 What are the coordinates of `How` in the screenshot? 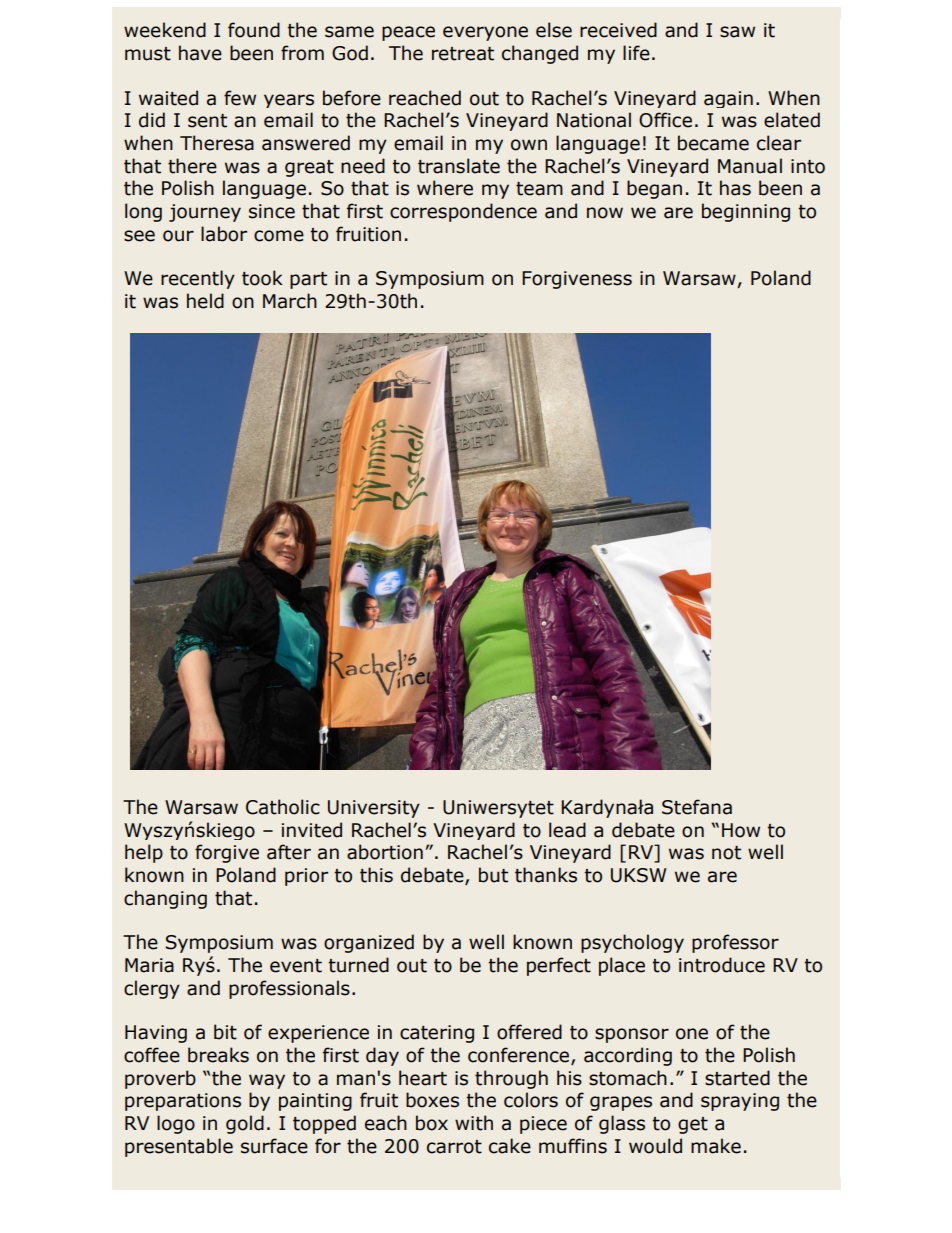 It's located at (741, 830).
